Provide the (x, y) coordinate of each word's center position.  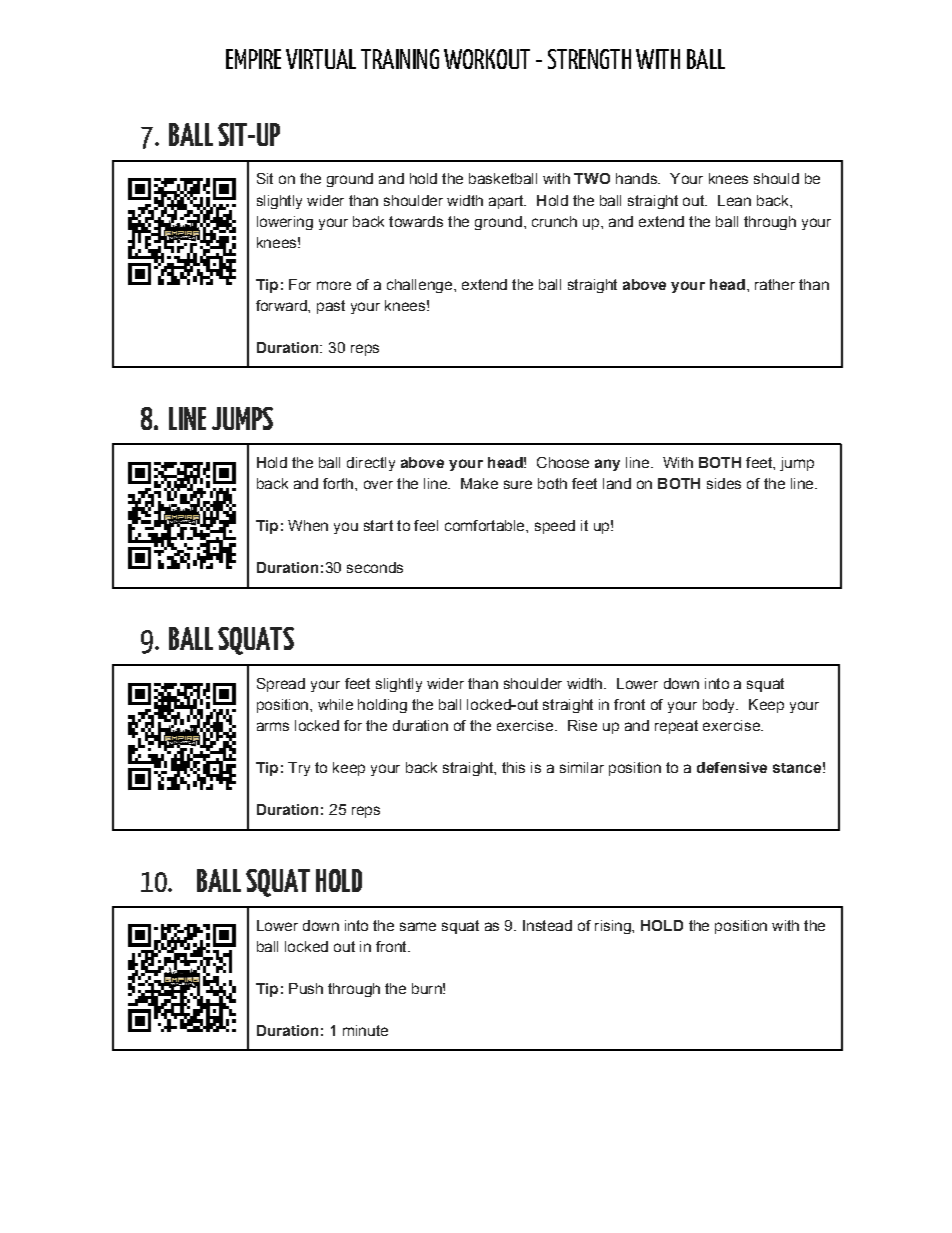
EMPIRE (253, 59)
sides (724, 483)
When (308, 525)
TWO (592, 178)
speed (555, 527)
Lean (734, 200)
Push (306, 988)
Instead (547, 925)
